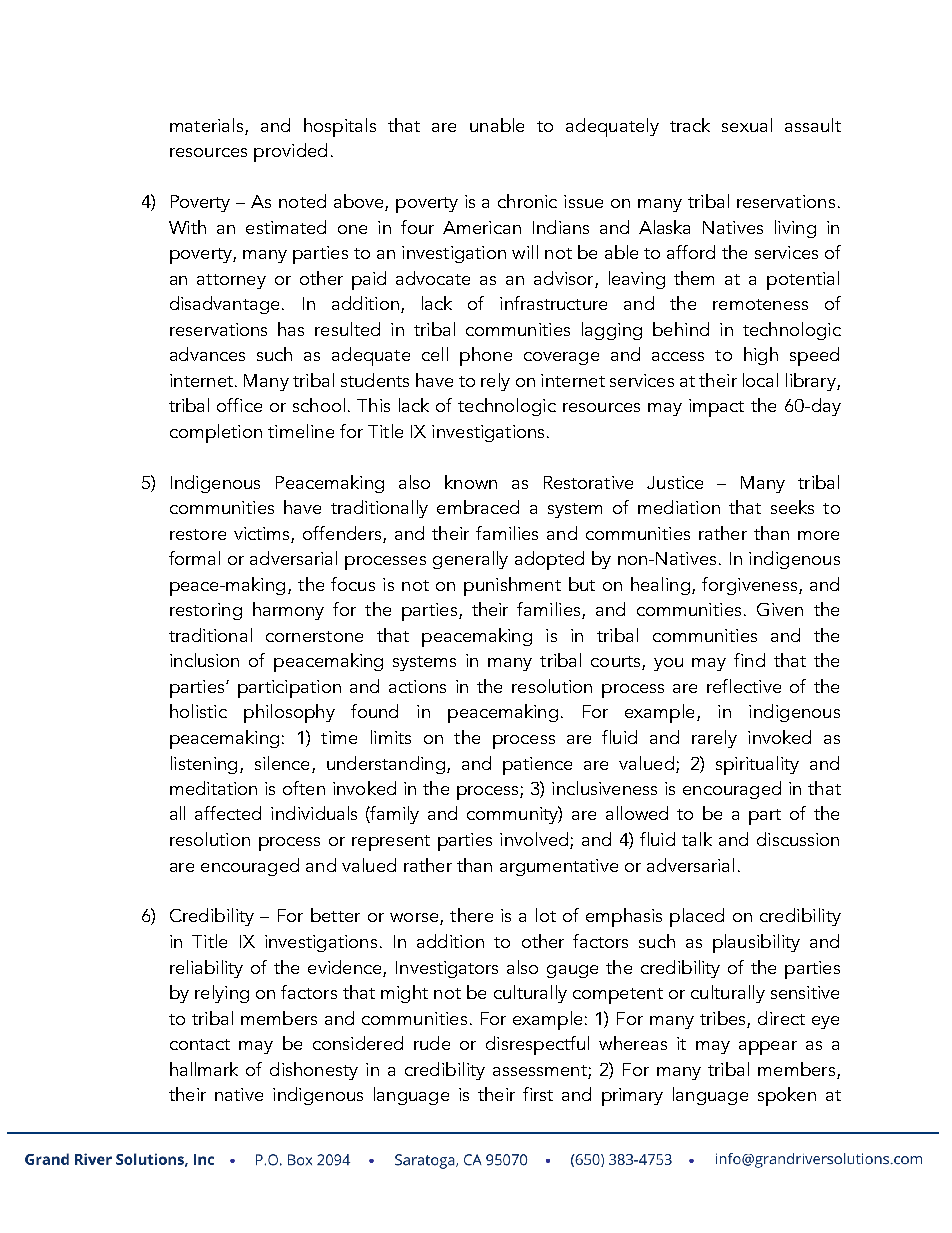 The image size is (952, 1233). Describe the element at coordinates (527, 201) in the screenshot. I see `chronic` at that location.
